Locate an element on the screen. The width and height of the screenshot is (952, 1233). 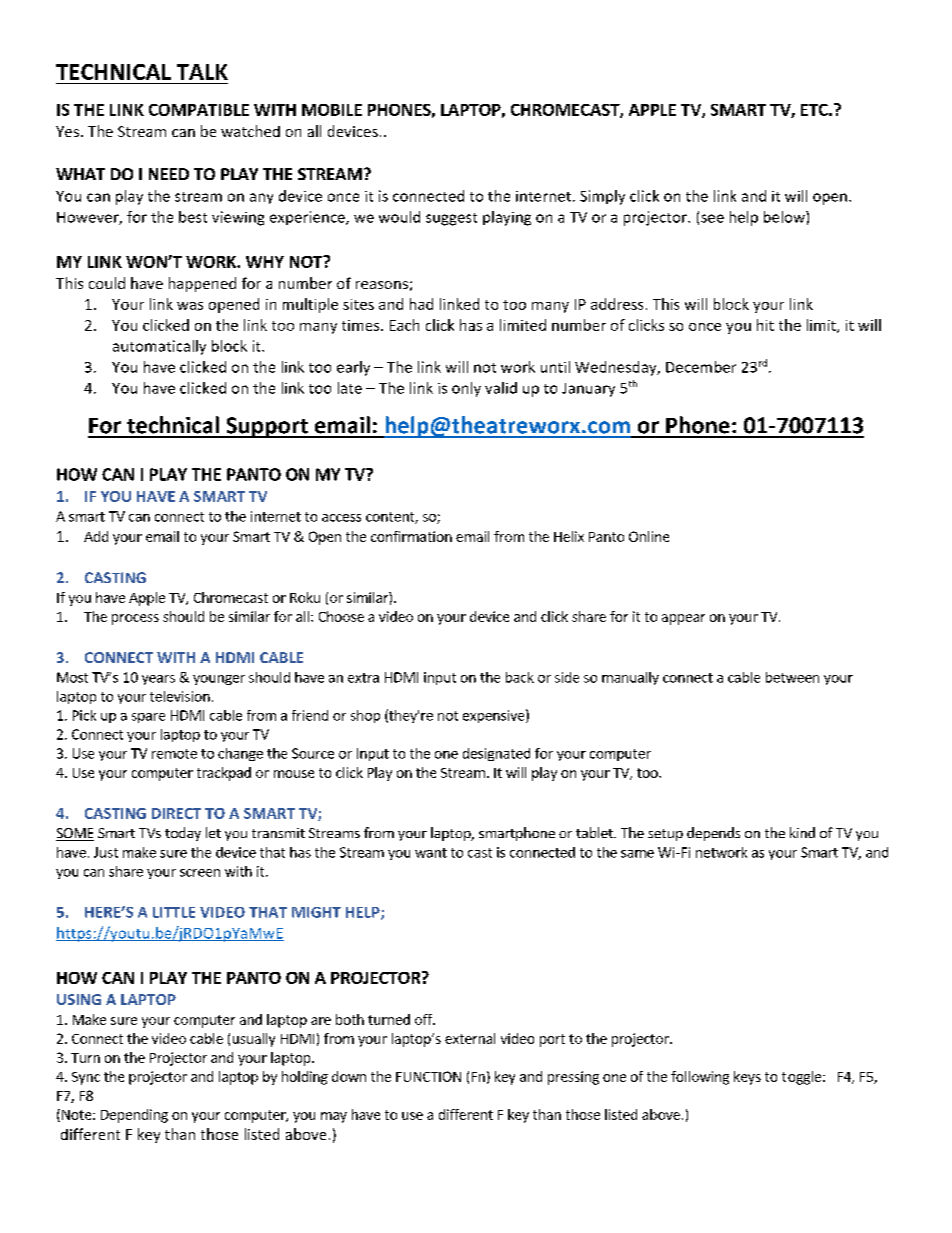
want is located at coordinates (431, 853).
